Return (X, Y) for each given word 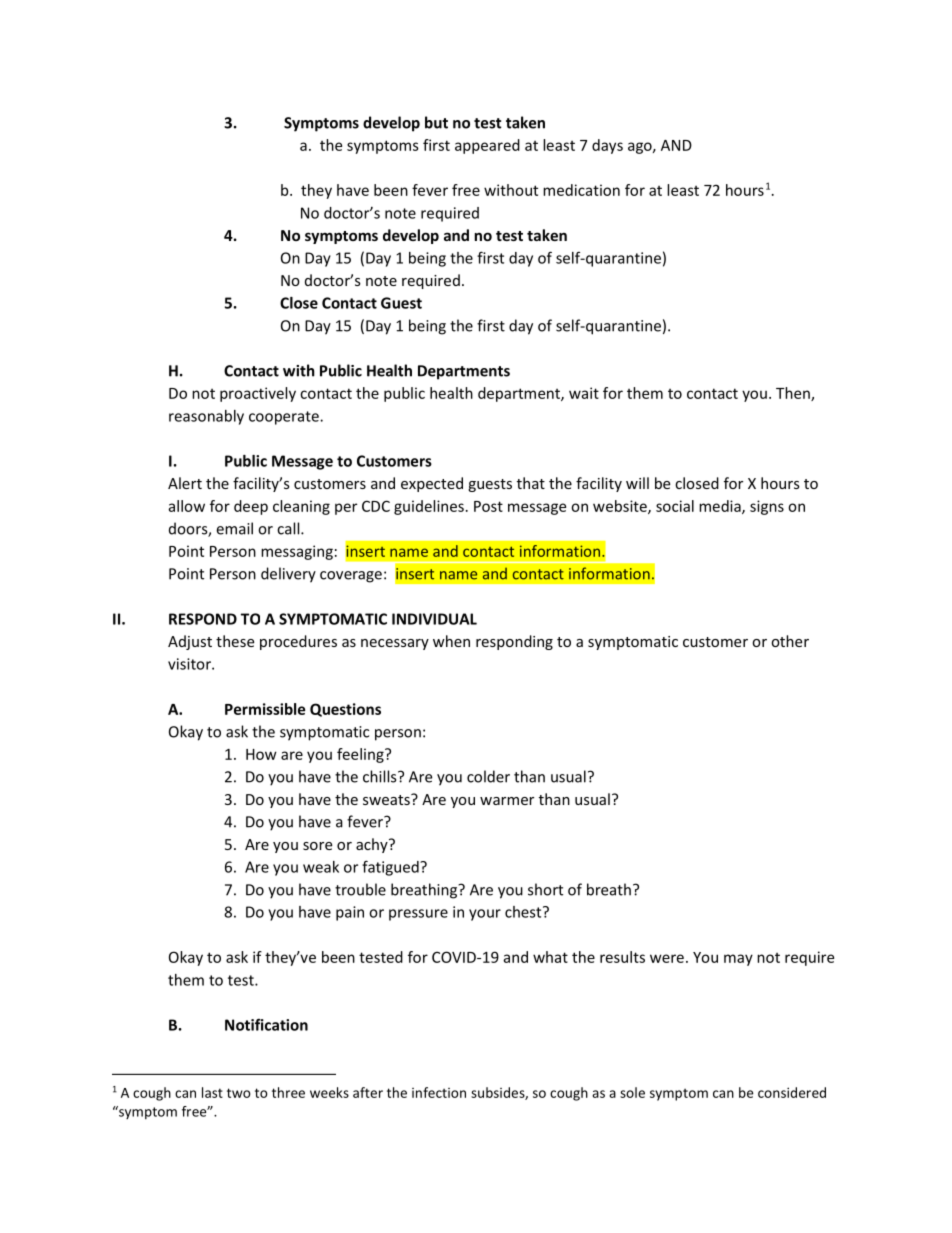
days (607, 146)
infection (439, 1092)
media (721, 507)
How (261, 754)
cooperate (285, 418)
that (531, 483)
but (436, 122)
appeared (487, 146)
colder (488, 776)
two (238, 1093)
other (790, 641)
